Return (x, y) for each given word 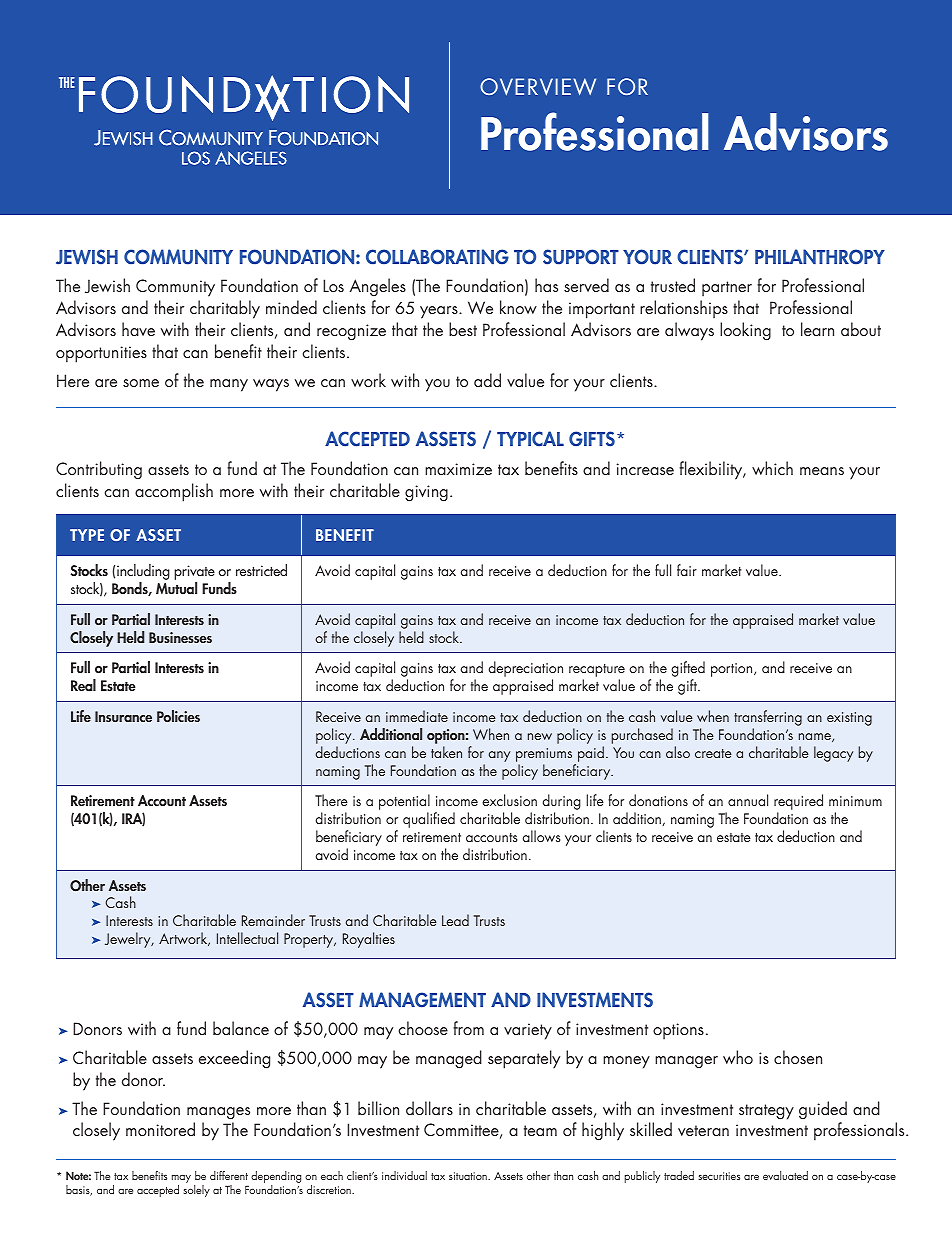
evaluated (785, 1175)
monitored (160, 1129)
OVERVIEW (538, 87)
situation (469, 1176)
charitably (225, 309)
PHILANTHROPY (820, 257)
